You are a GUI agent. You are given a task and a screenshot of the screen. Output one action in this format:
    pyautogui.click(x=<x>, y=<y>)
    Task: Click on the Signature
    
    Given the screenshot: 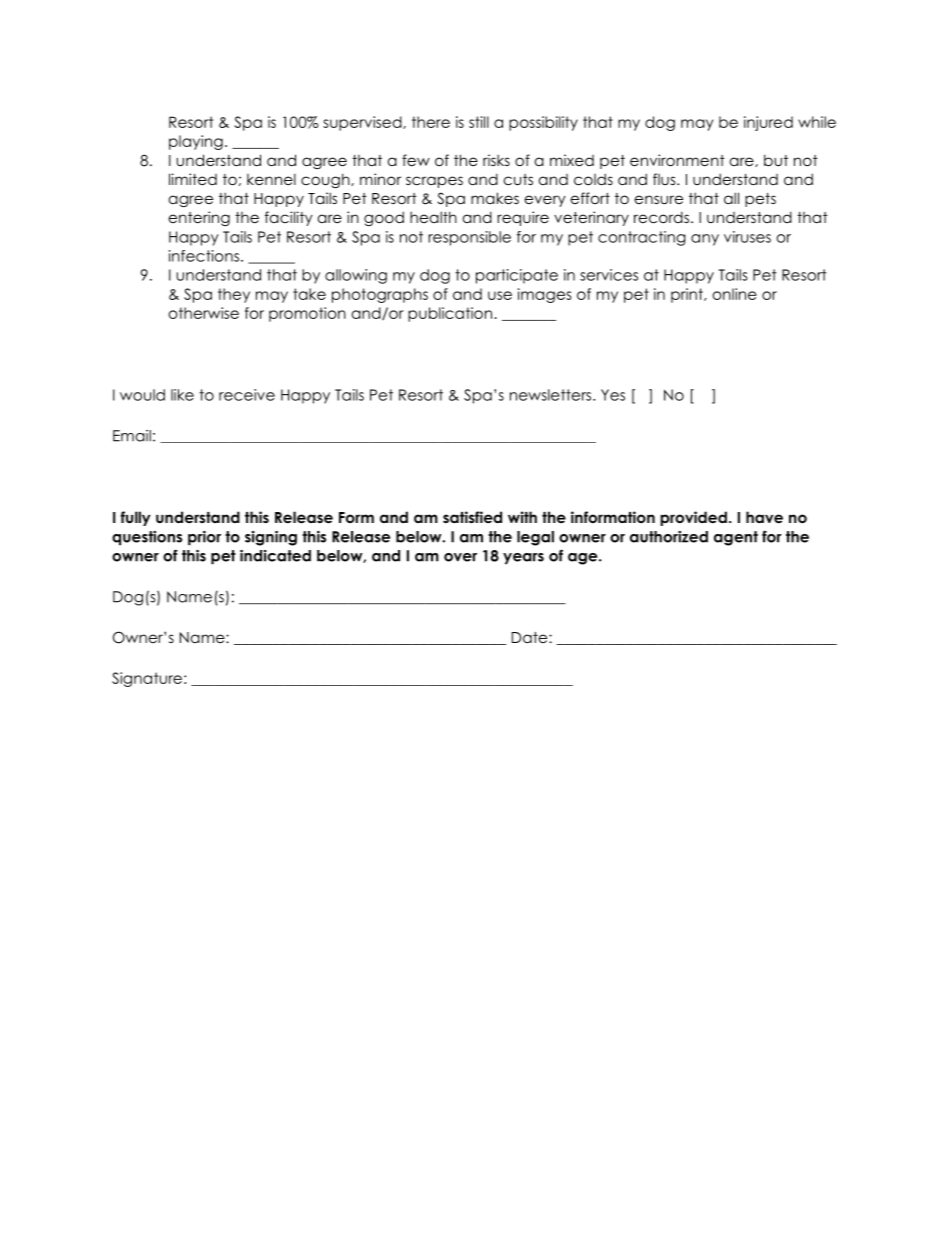 What is the action you would take?
    pyautogui.click(x=147, y=679)
